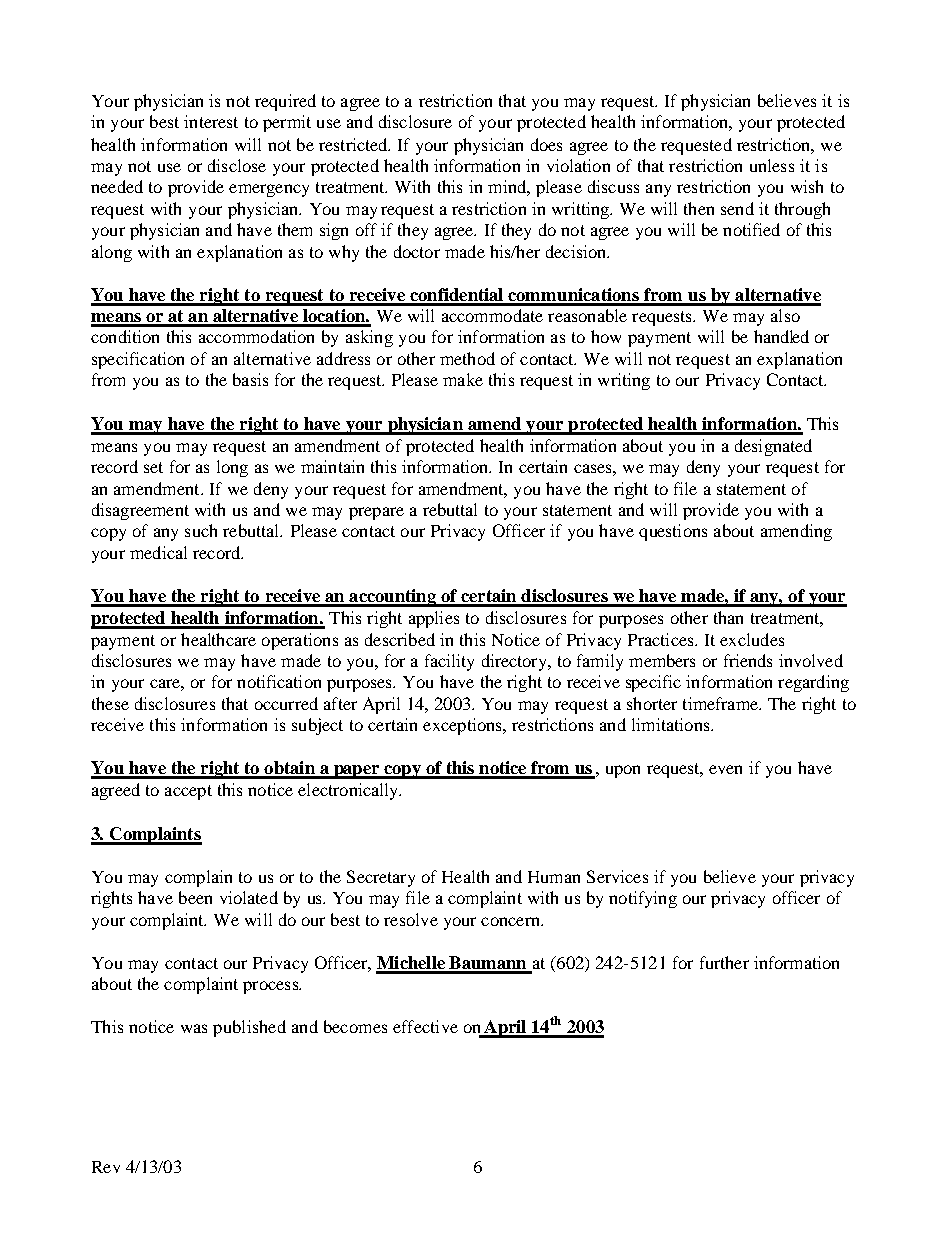 Image resolution: width=952 pixels, height=1233 pixels. I want to click on further, so click(724, 962).
